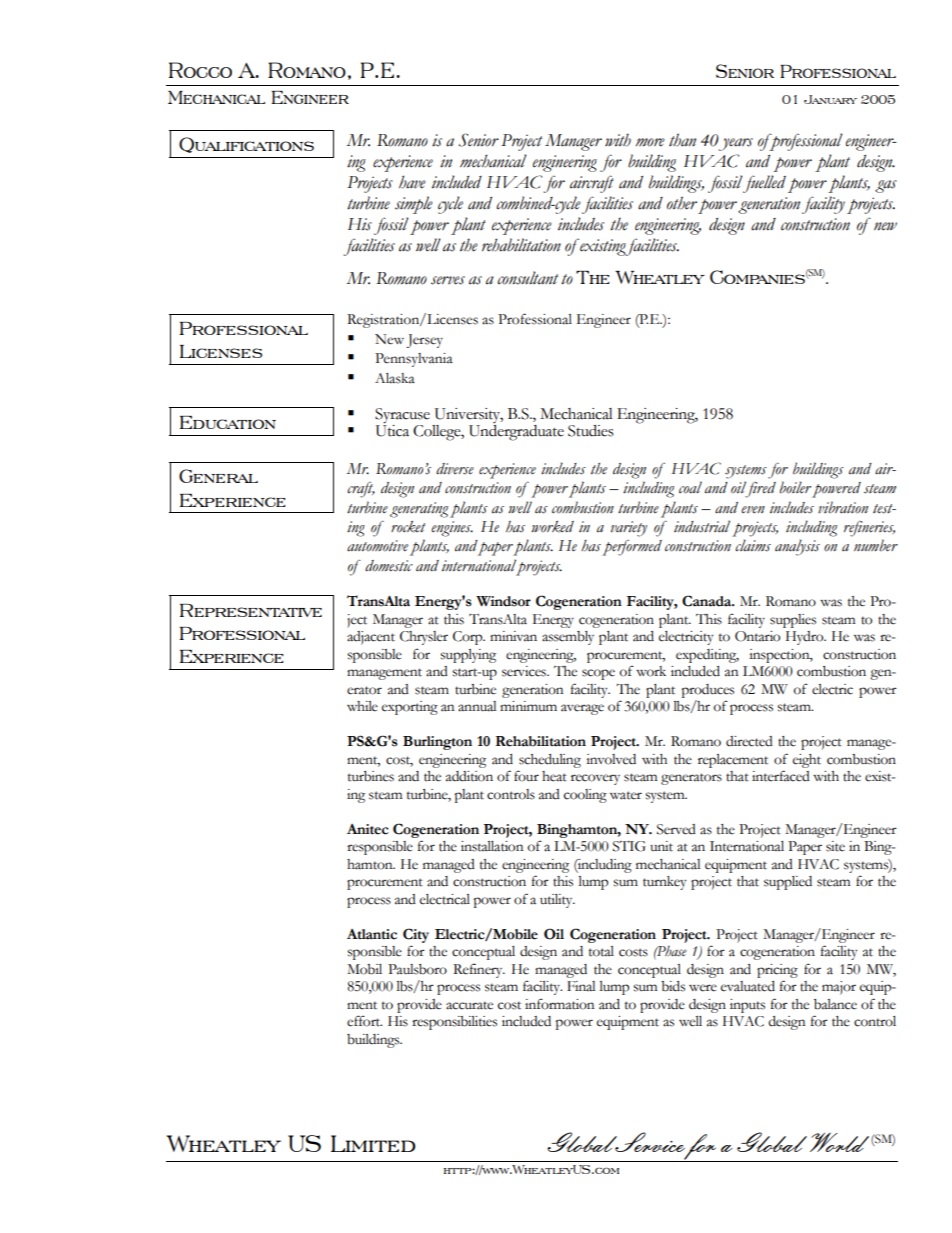 This image has height=1233, width=952. Describe the element at coordinates (516, 433) in the image. I see `Undergraduate` at that location.
